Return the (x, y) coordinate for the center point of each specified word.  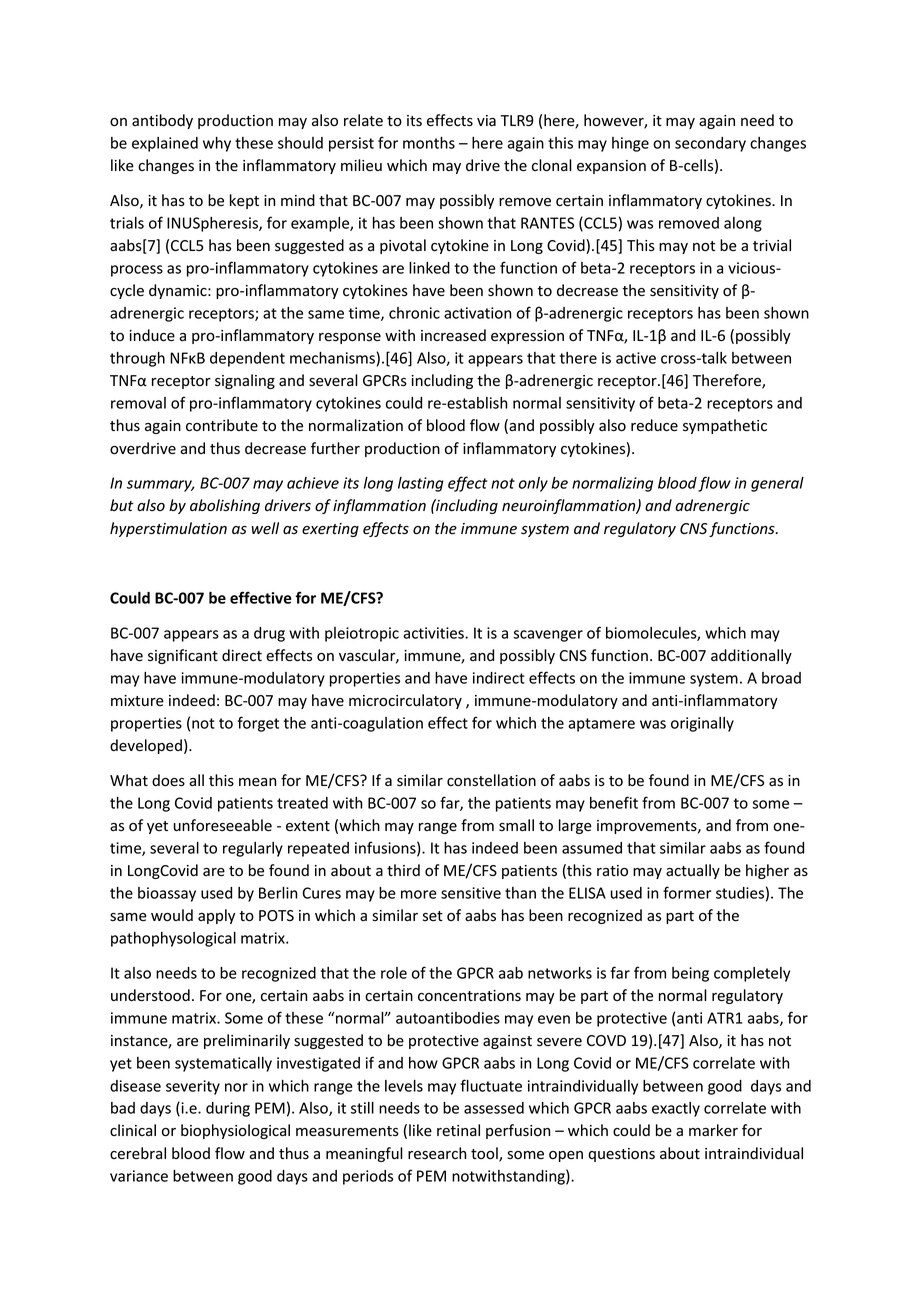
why (217, 144)
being (690, 974)
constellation (491, 780)
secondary (710, 144)
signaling (245, 381)
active (636, 358)
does (168, 780)
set (433, 916)
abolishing (225, 506)
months (429, 143)
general (777, 484)
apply (216, 916)
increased (453, 335)
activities (434, 633)
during (228, 1109)
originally (702, 724)
